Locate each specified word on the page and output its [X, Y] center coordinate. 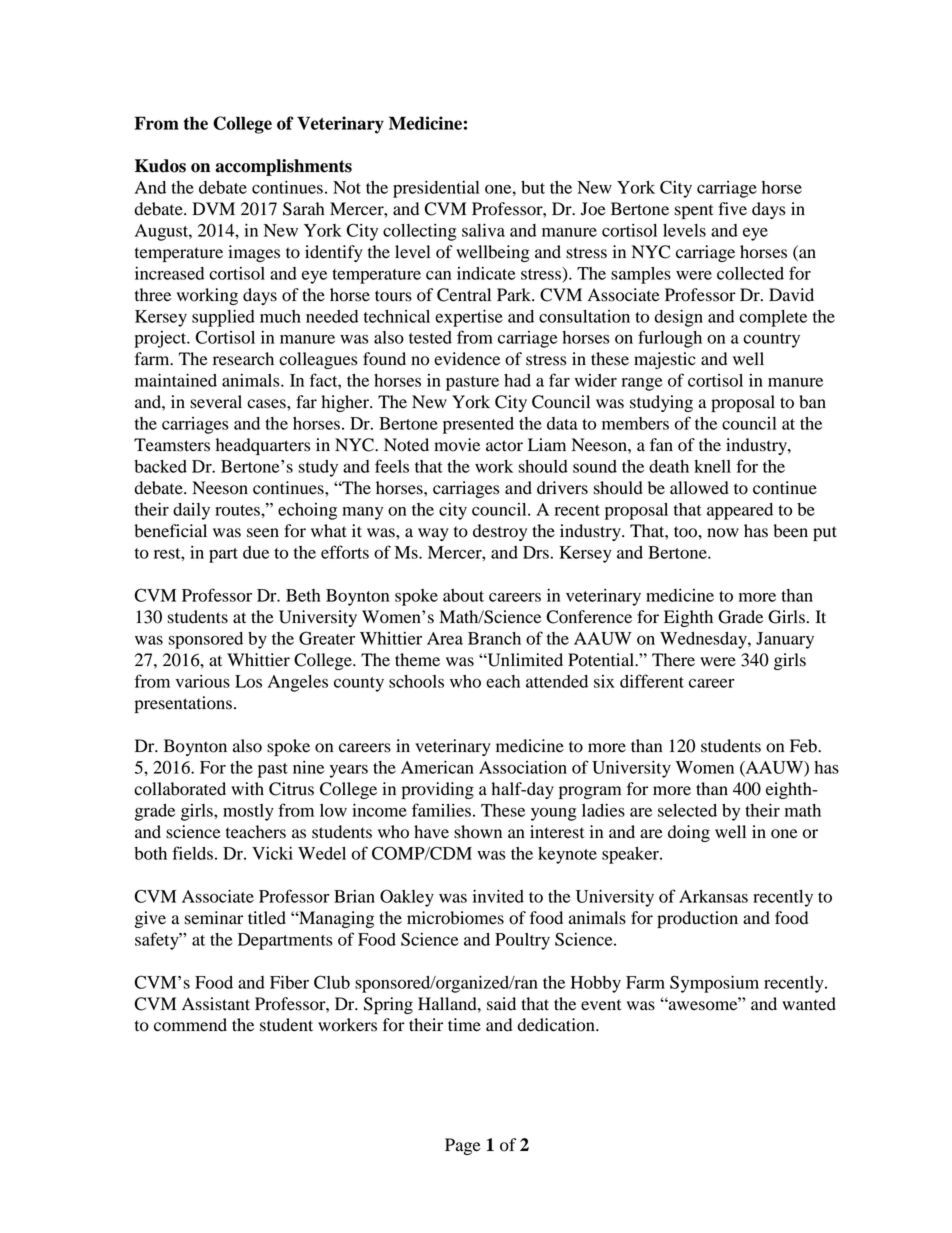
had [517, 380]
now [723, 533]
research [243, 359]
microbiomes [455, 918]
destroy [500, 532]
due [256, 552]
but [533, 187]
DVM [213, 208]
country [771, 340]
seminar [214, 918]
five [732, 208]
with [247, 788]
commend [190, 1025]
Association [523, 767]
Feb [804, 746]
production [697, 919]
